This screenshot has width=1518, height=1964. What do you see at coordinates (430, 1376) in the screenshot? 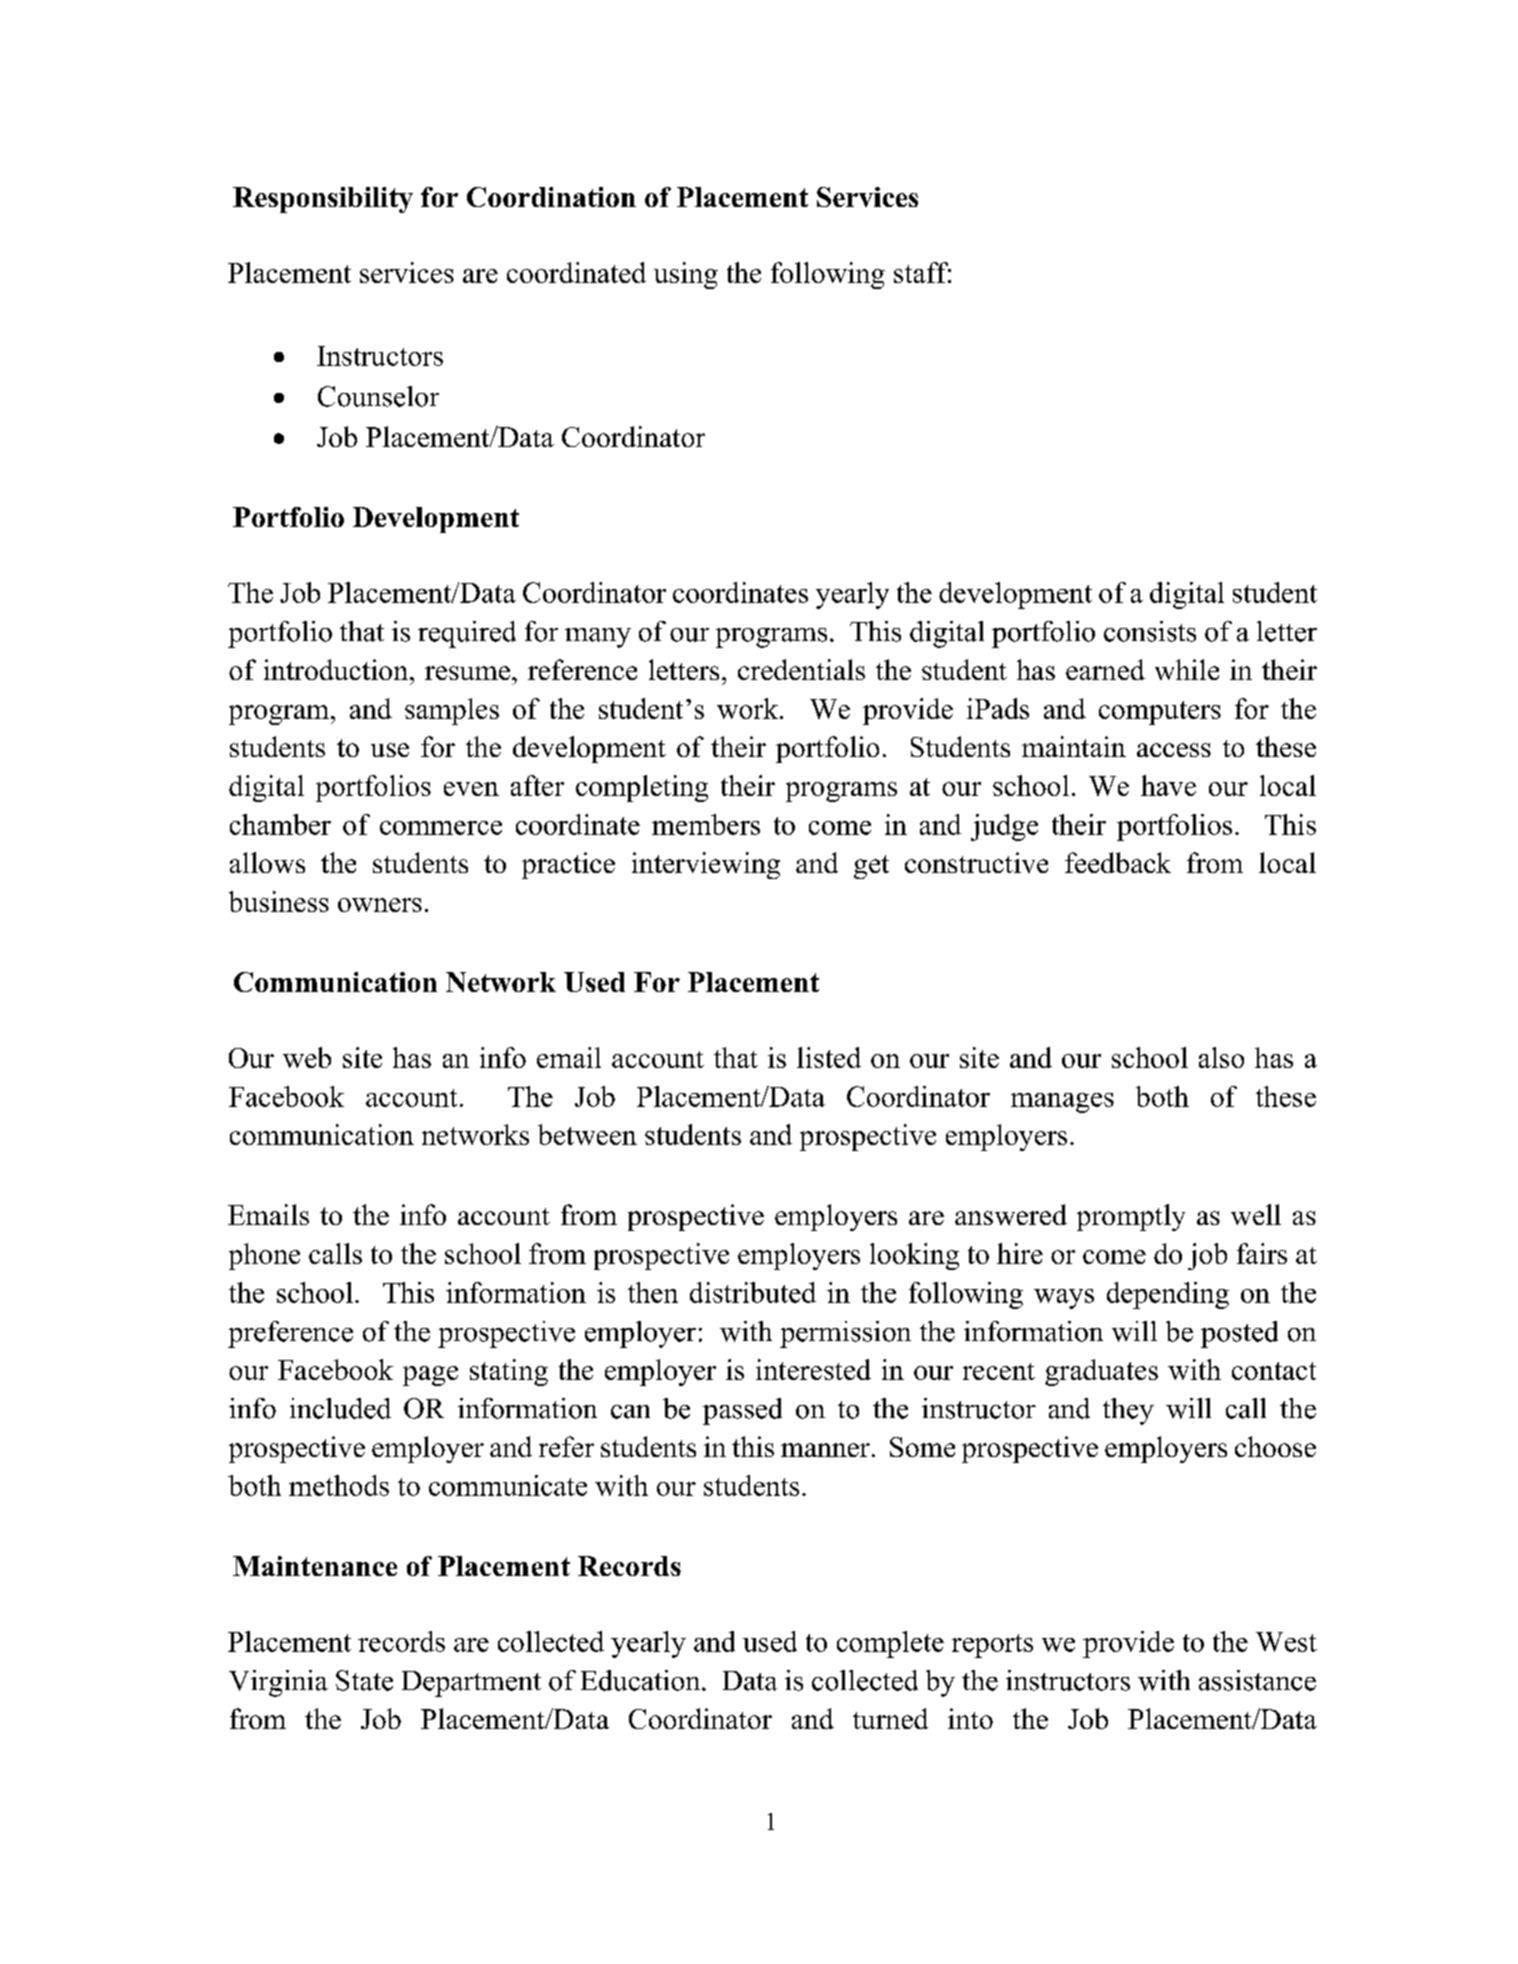
I see `page` at bounding box center [430, 1376].
